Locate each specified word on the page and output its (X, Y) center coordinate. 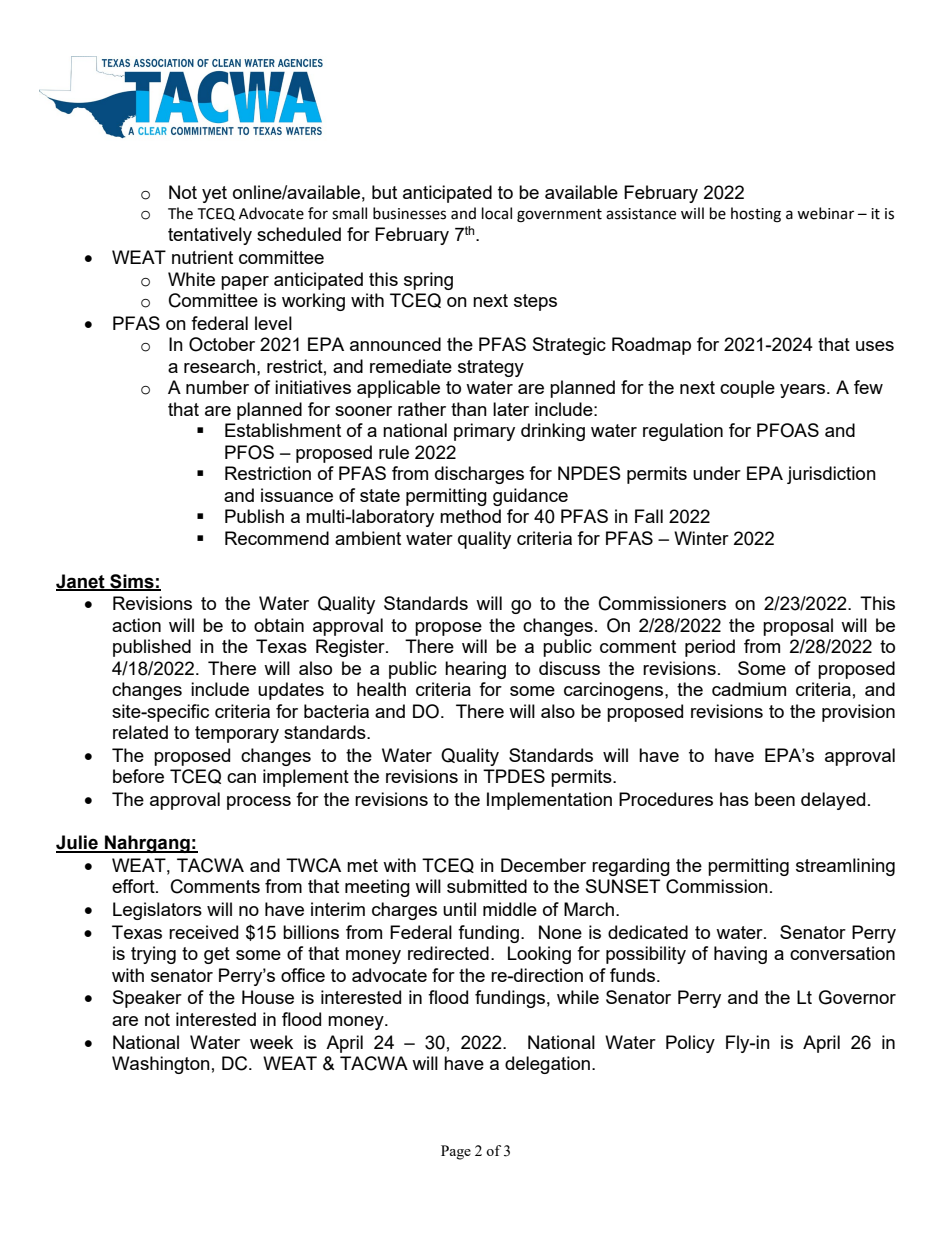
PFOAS (788, 430)
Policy (690, 1044)
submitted (487, 886)
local (497, 213)
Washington (161, 1065)
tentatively (210, 236)
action (136, 625)
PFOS (249, 452)
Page (456, 1152)
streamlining (845, 867)
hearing (475, 670)
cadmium (749, 689)
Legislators (157, 911)
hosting (756, 215)
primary (484, 432)
